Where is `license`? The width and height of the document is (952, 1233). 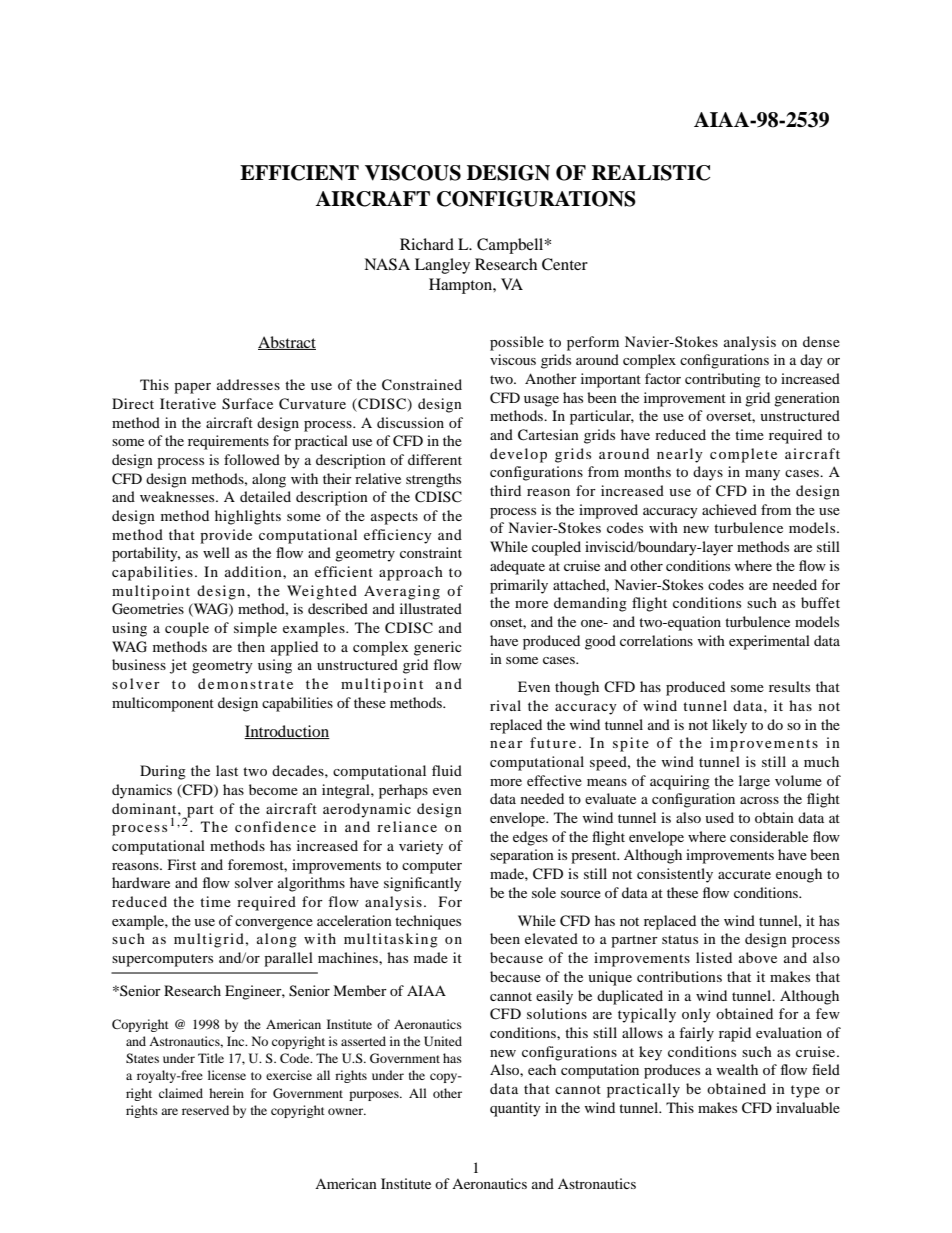 license is located at coordinates (227, 1075).
